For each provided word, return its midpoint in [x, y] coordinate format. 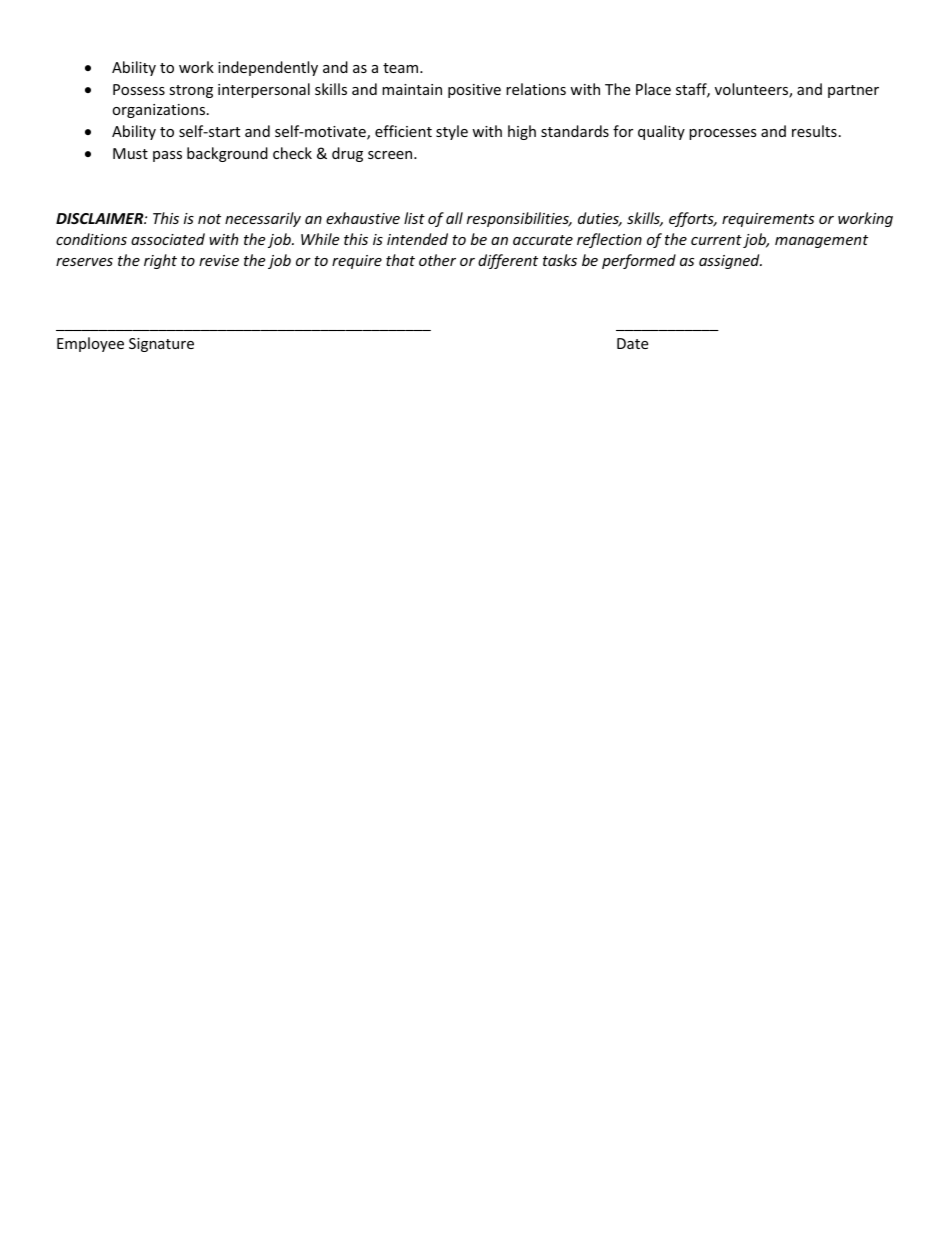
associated [168, 239]
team [402, 68]
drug [347, 154]
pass [167, 156]
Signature [161, 345]
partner [853, 91]
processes [723, 134]
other [437, 260]
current [716, 240]
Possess [139, 89]
